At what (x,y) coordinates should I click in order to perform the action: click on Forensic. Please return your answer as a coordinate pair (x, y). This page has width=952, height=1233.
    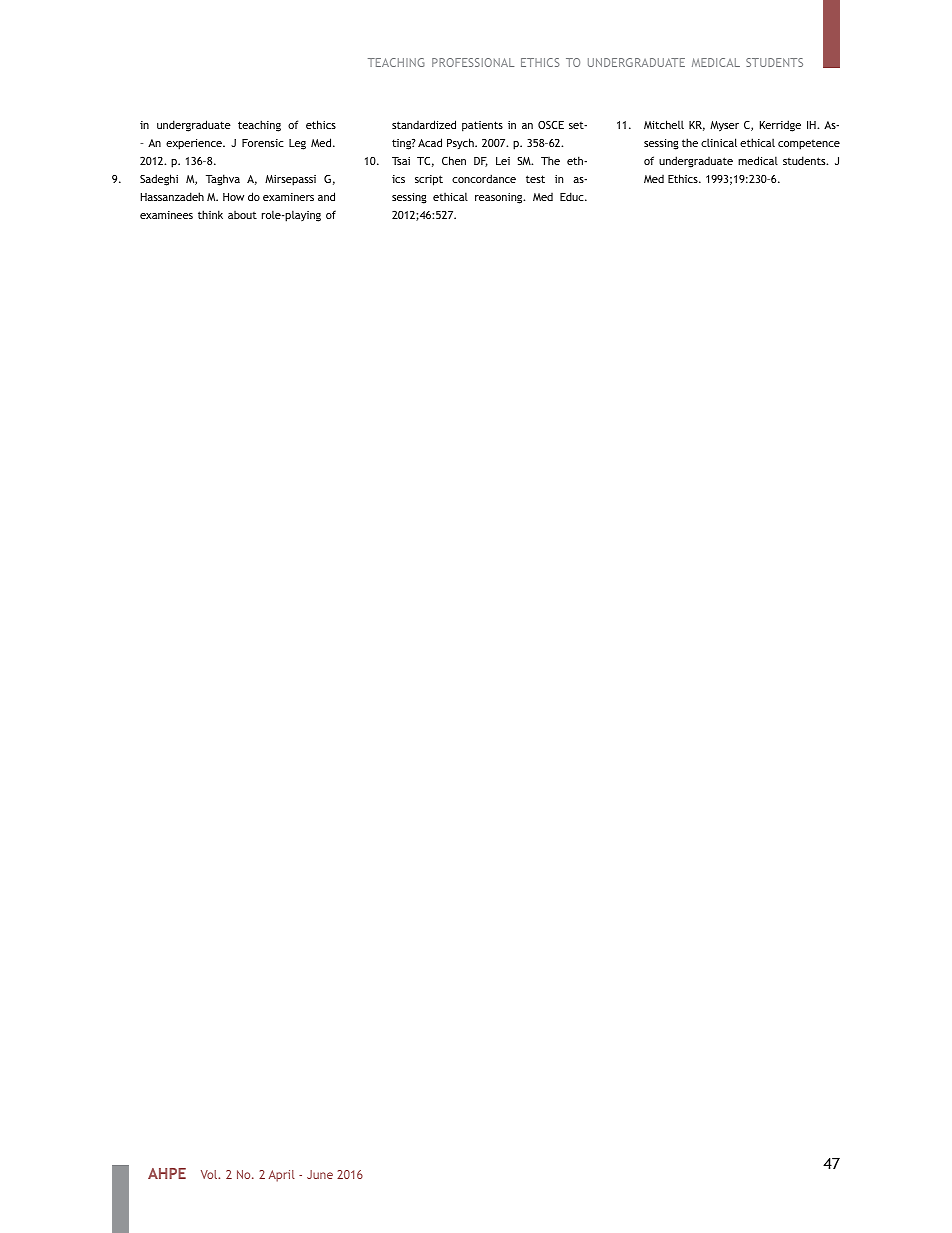
    Looking at the image, I should click on (263, 143).
